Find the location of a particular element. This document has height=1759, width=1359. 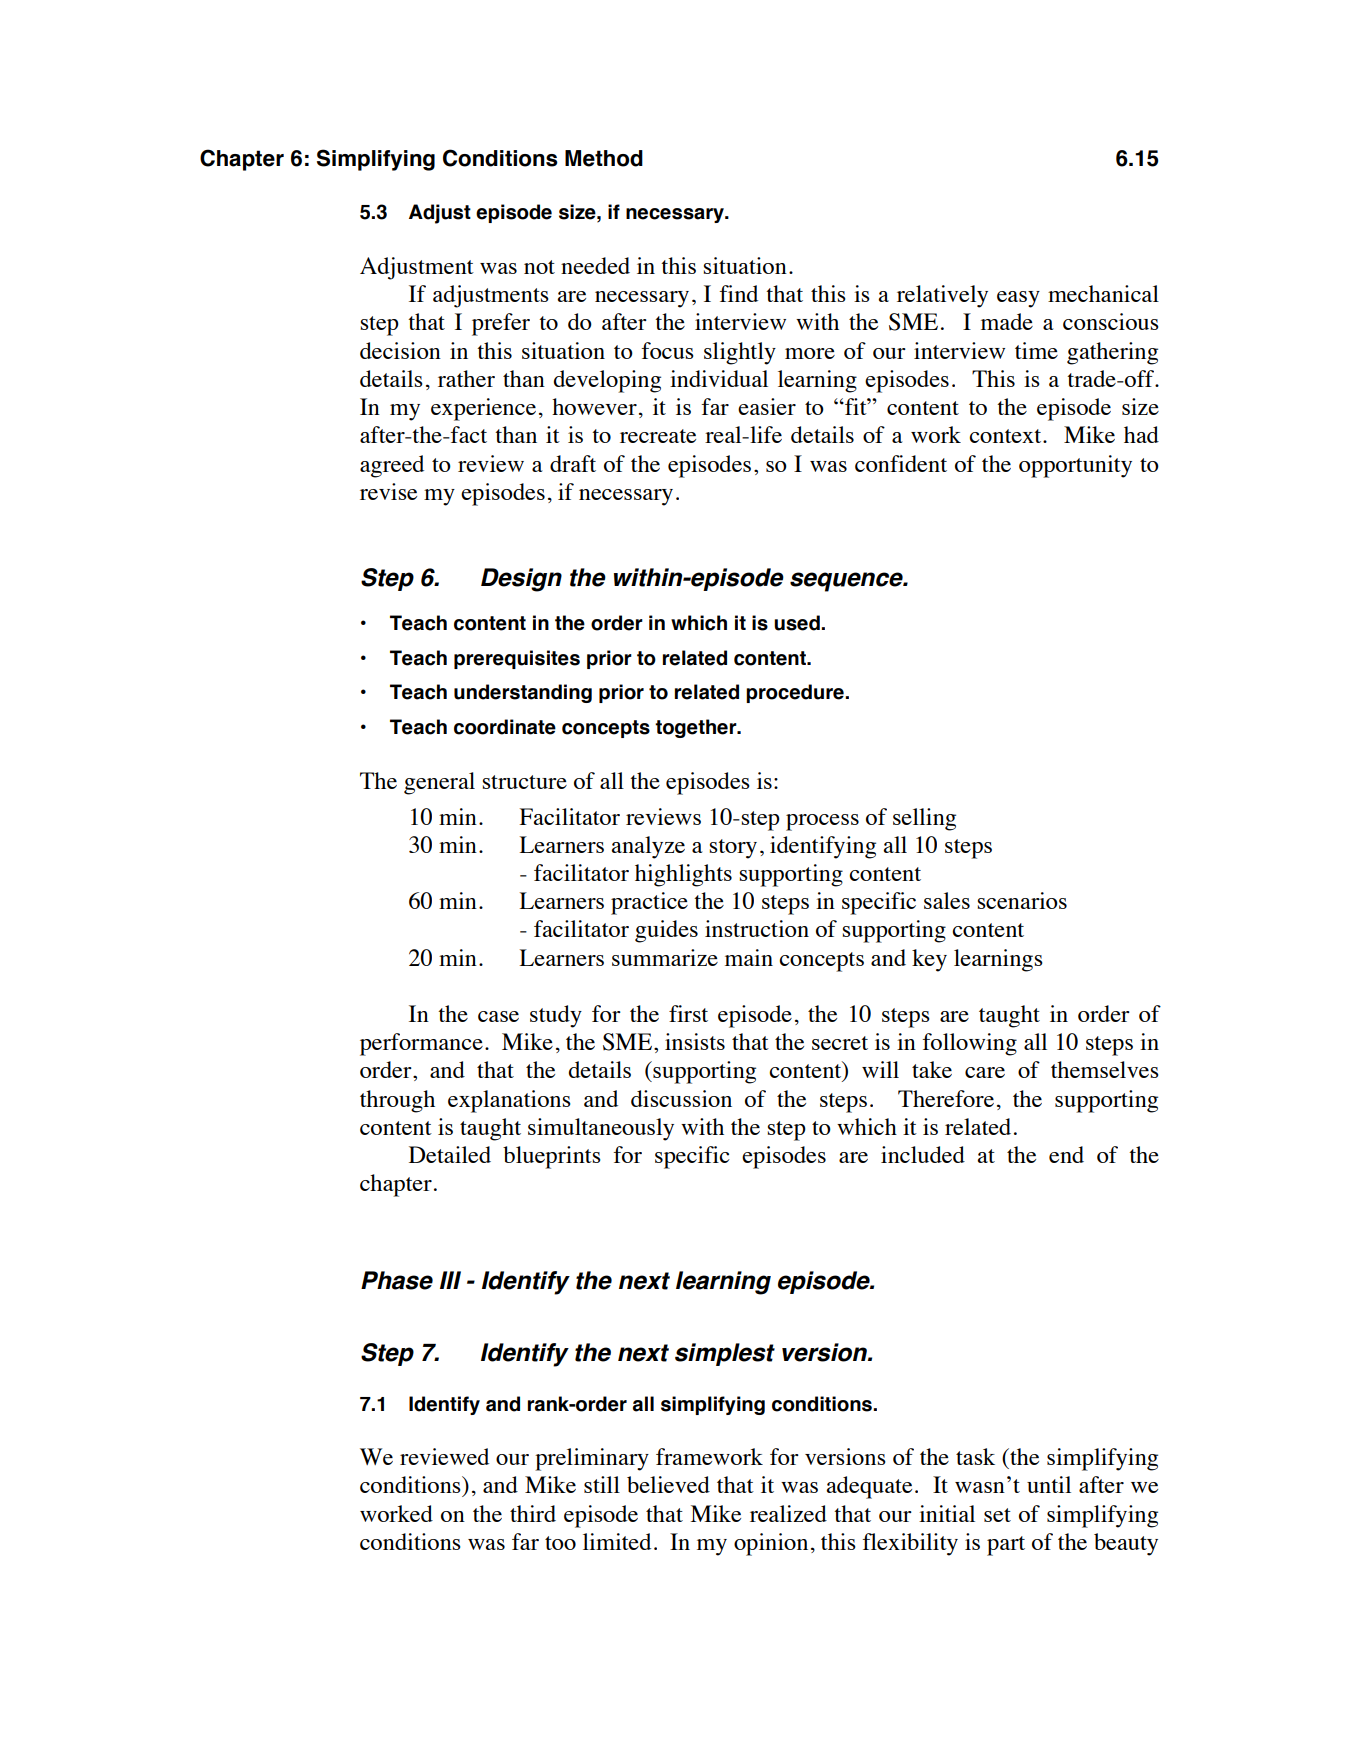

not is located at coordinates (539, 267).
